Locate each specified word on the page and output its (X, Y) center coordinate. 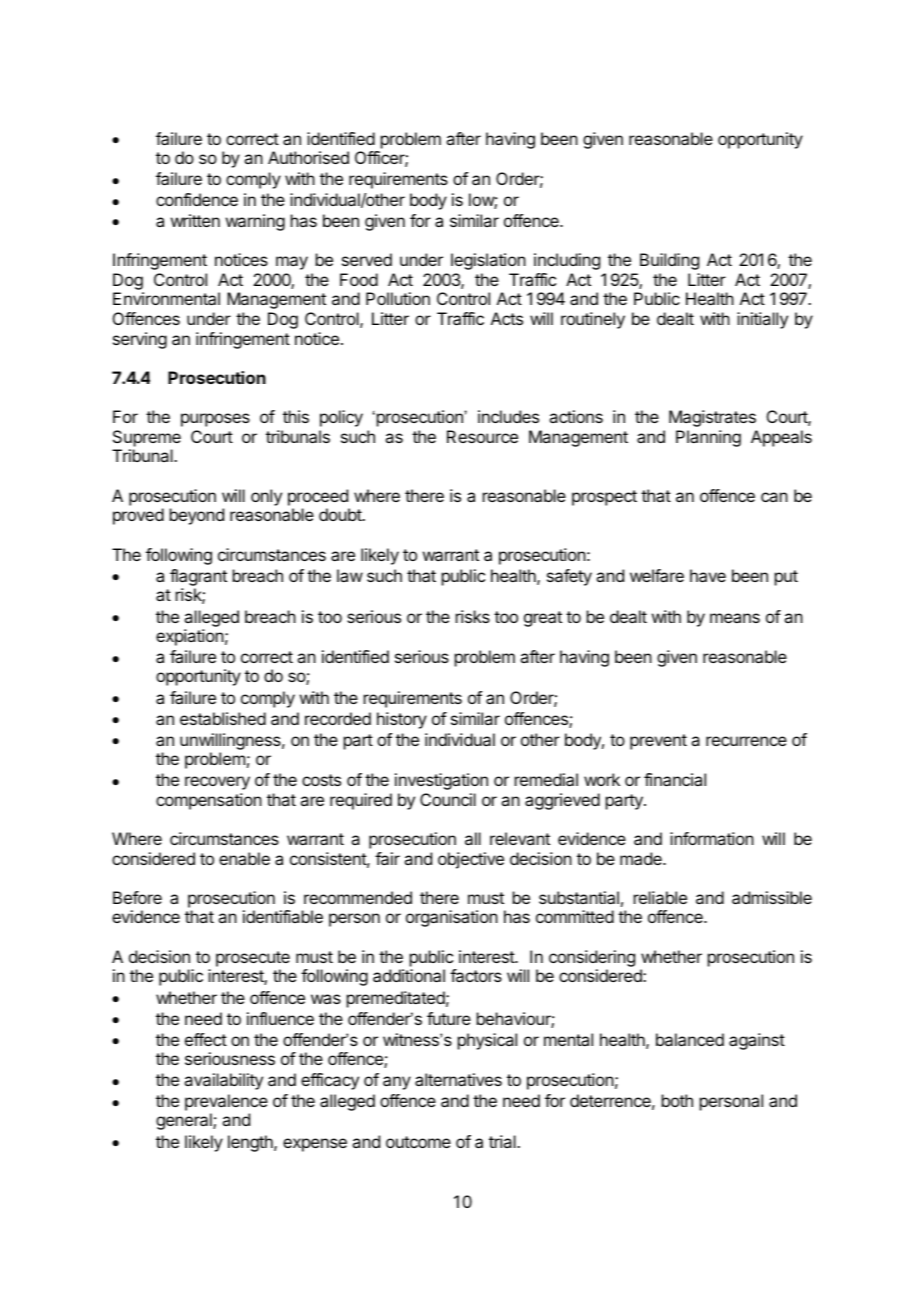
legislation (488, 261)
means (735, 618)
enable (244, 858)
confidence (197, 199)
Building (669, 261)
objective (471, 860)
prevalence (226, 1104)
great (543, 619)
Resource (482, 436)
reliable (660, 897)
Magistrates (712, 418)
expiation (190, 637)
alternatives (458, 1079)
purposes (215, 420)
